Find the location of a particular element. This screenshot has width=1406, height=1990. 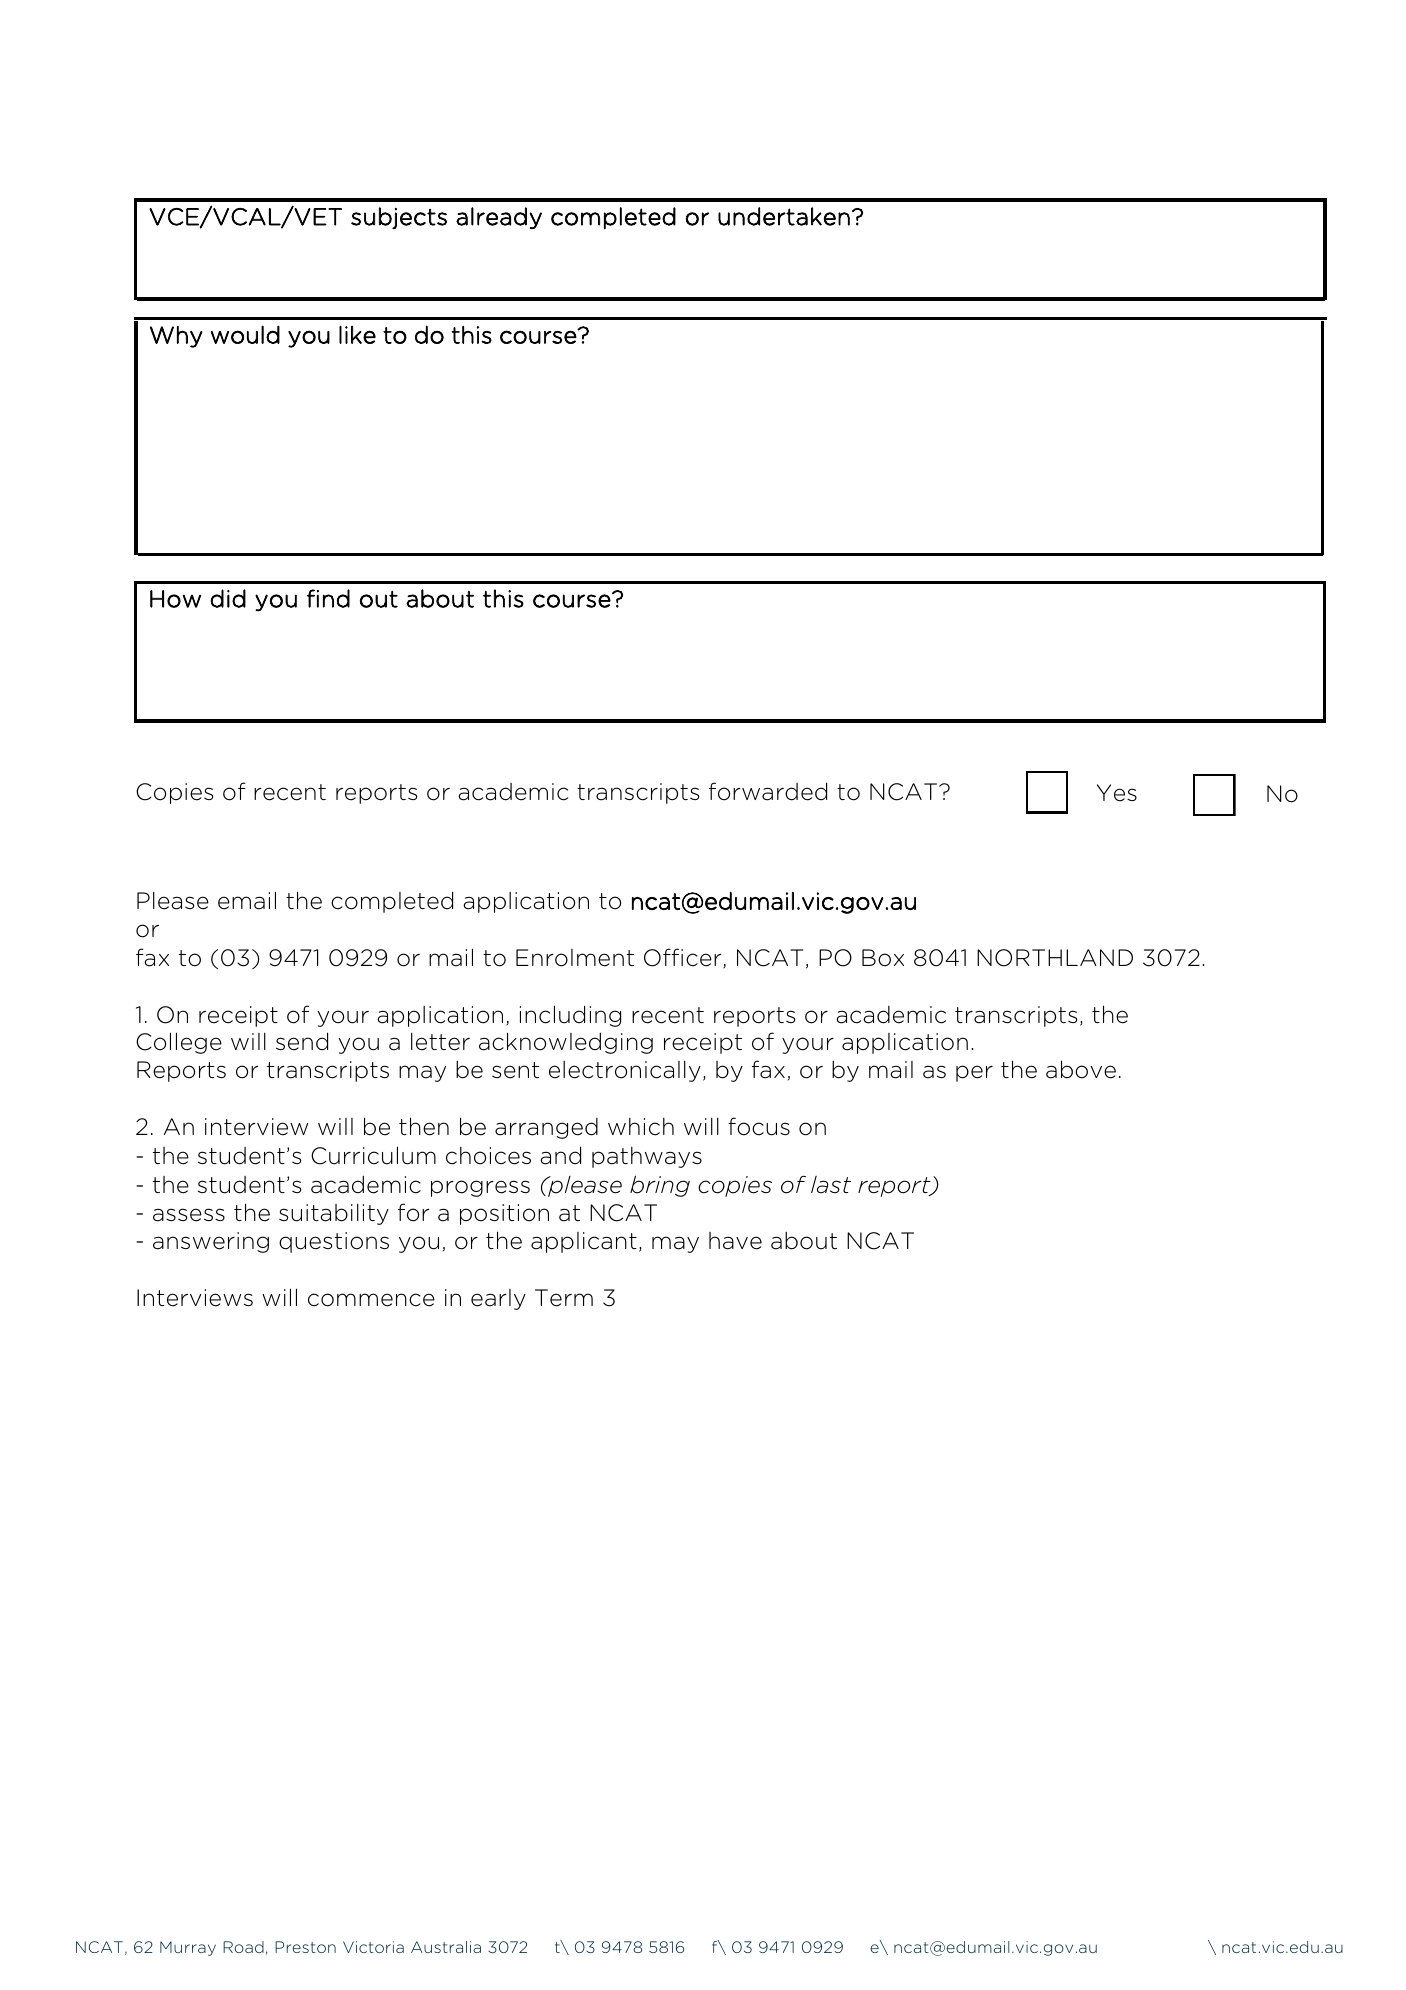

find is located at coordinates (328, 598).
